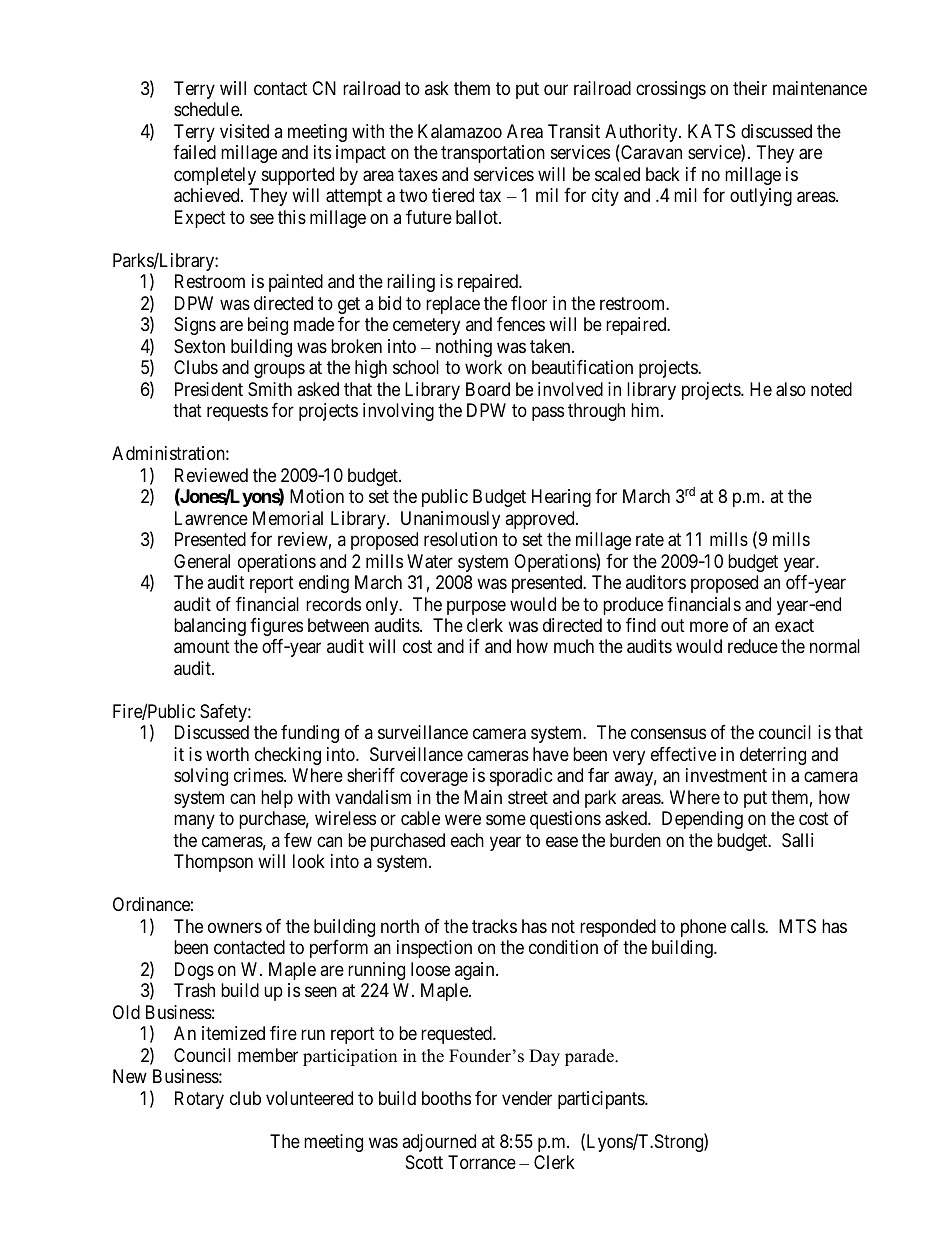 The height and width of the screenshot is (1233, 952). I want to click on also, so click(791, 389).
